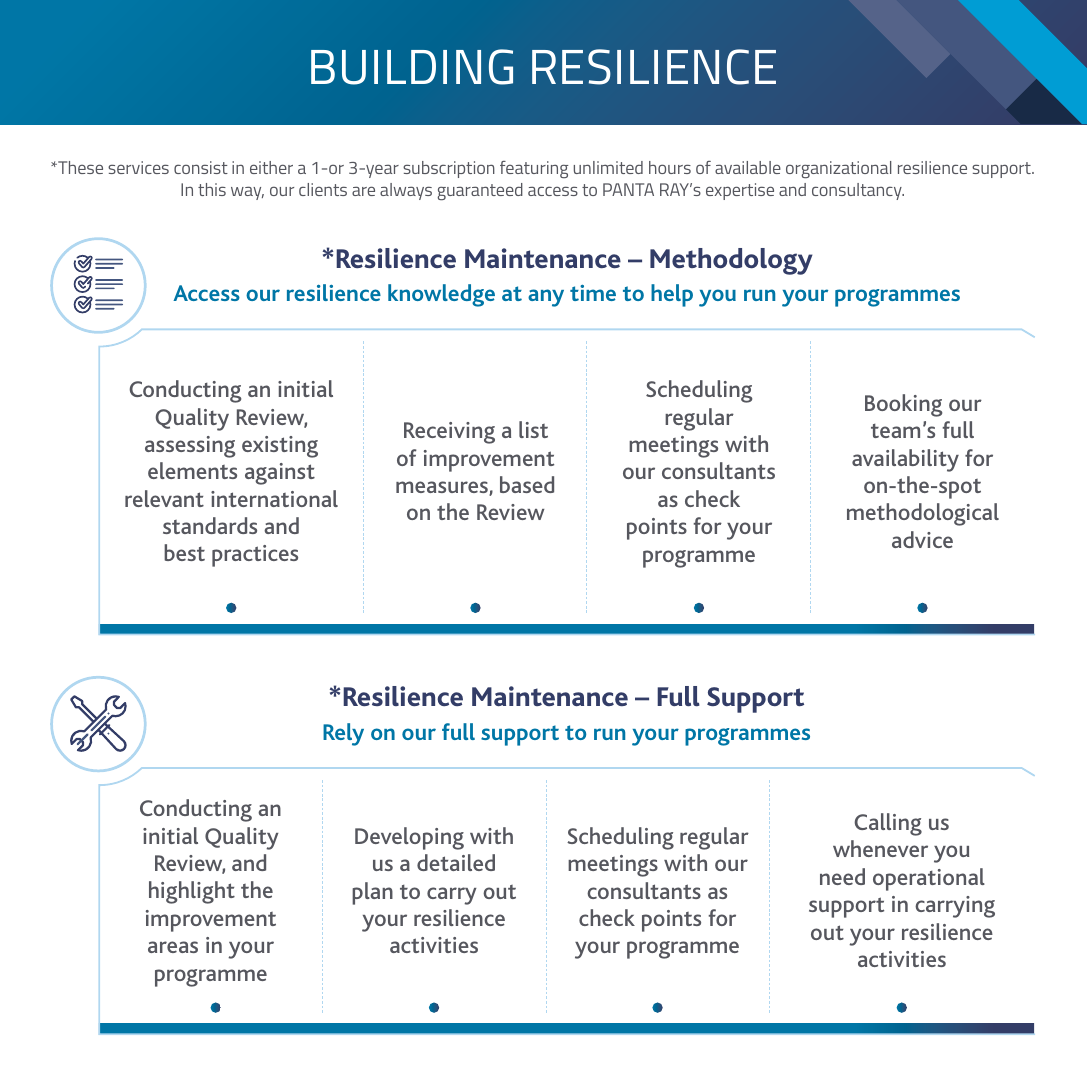 This page has width=1087, height=1087. I want to click on consist, so click(201, 167).
